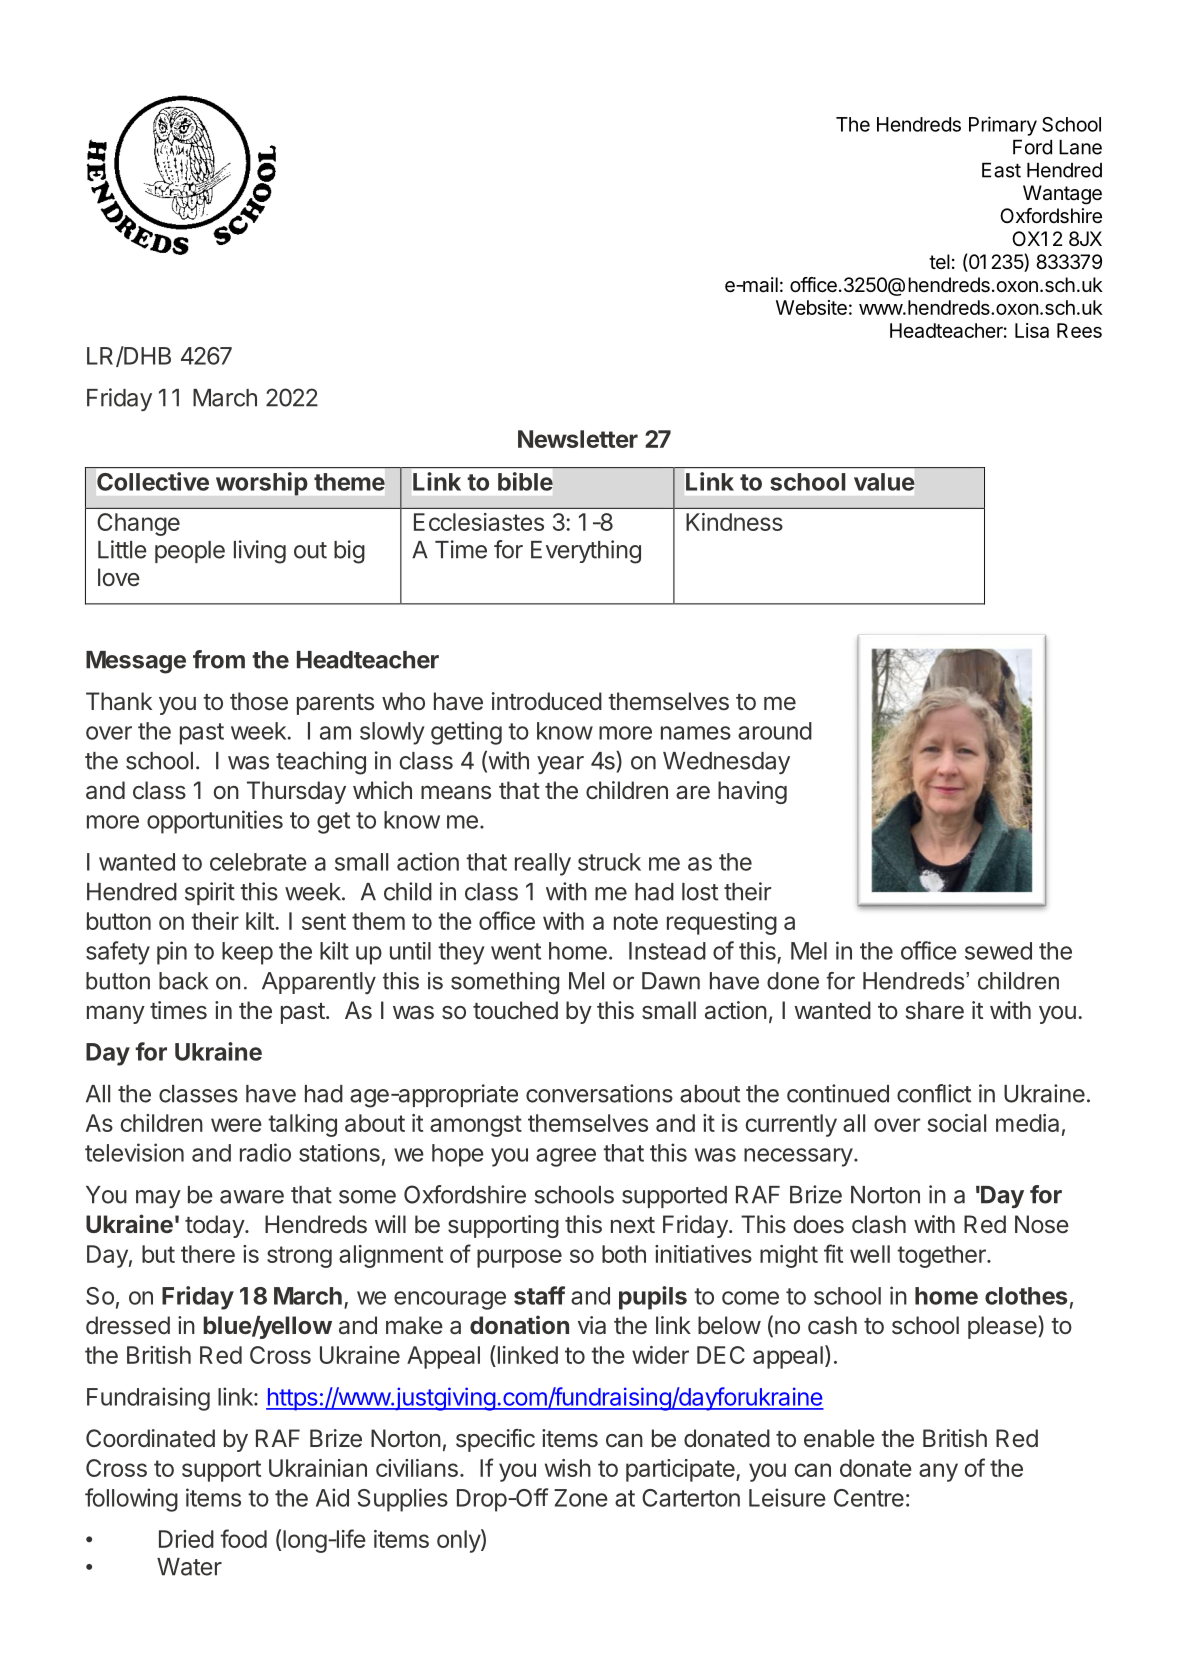 This image has width=1187, height=1679. I want to click on worship, so click(261, 484).
